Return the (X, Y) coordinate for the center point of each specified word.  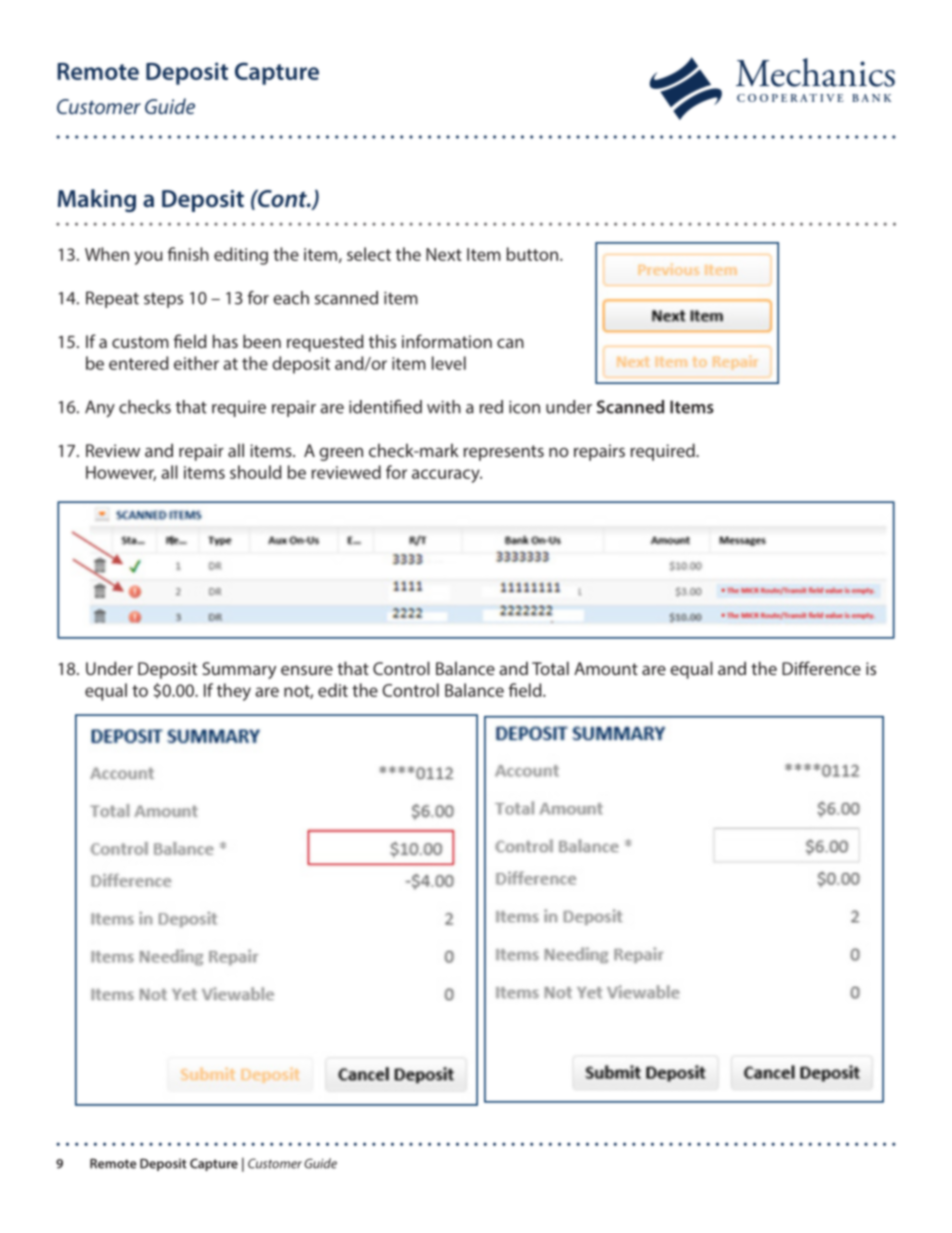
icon (524, 407)
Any (100, 409)
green (341, 454)
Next (444, 254)
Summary (239, 670)
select (369, 254)
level (449, 363)
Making (97, 200)
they (234, 692)
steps (163, 300)
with (444, 407)
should (255, 472)
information (447, 341)
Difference (821, 668)
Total (550, 668)
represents (504, 453)
